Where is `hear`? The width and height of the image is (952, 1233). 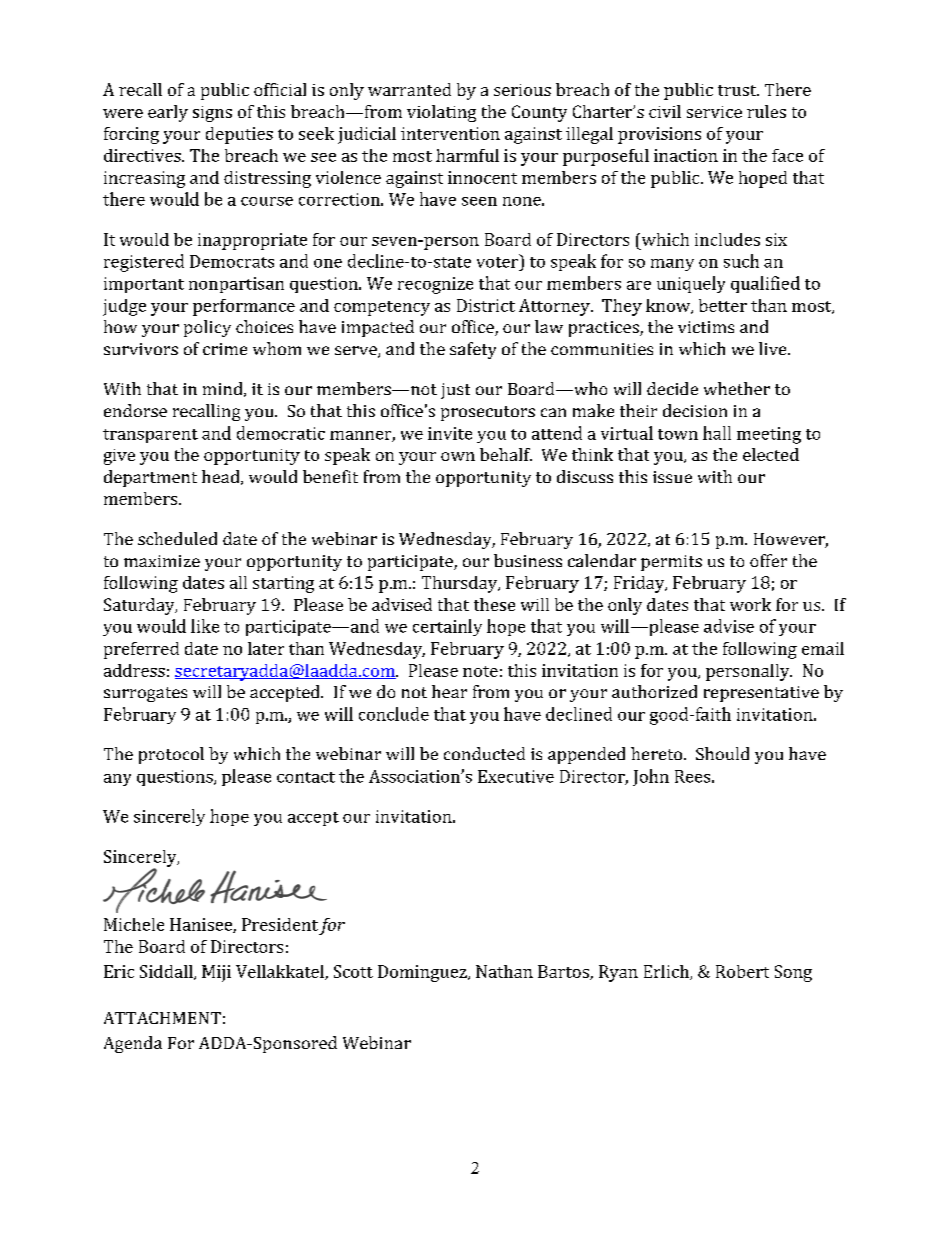
hear is located at coordinates (449, 691).
